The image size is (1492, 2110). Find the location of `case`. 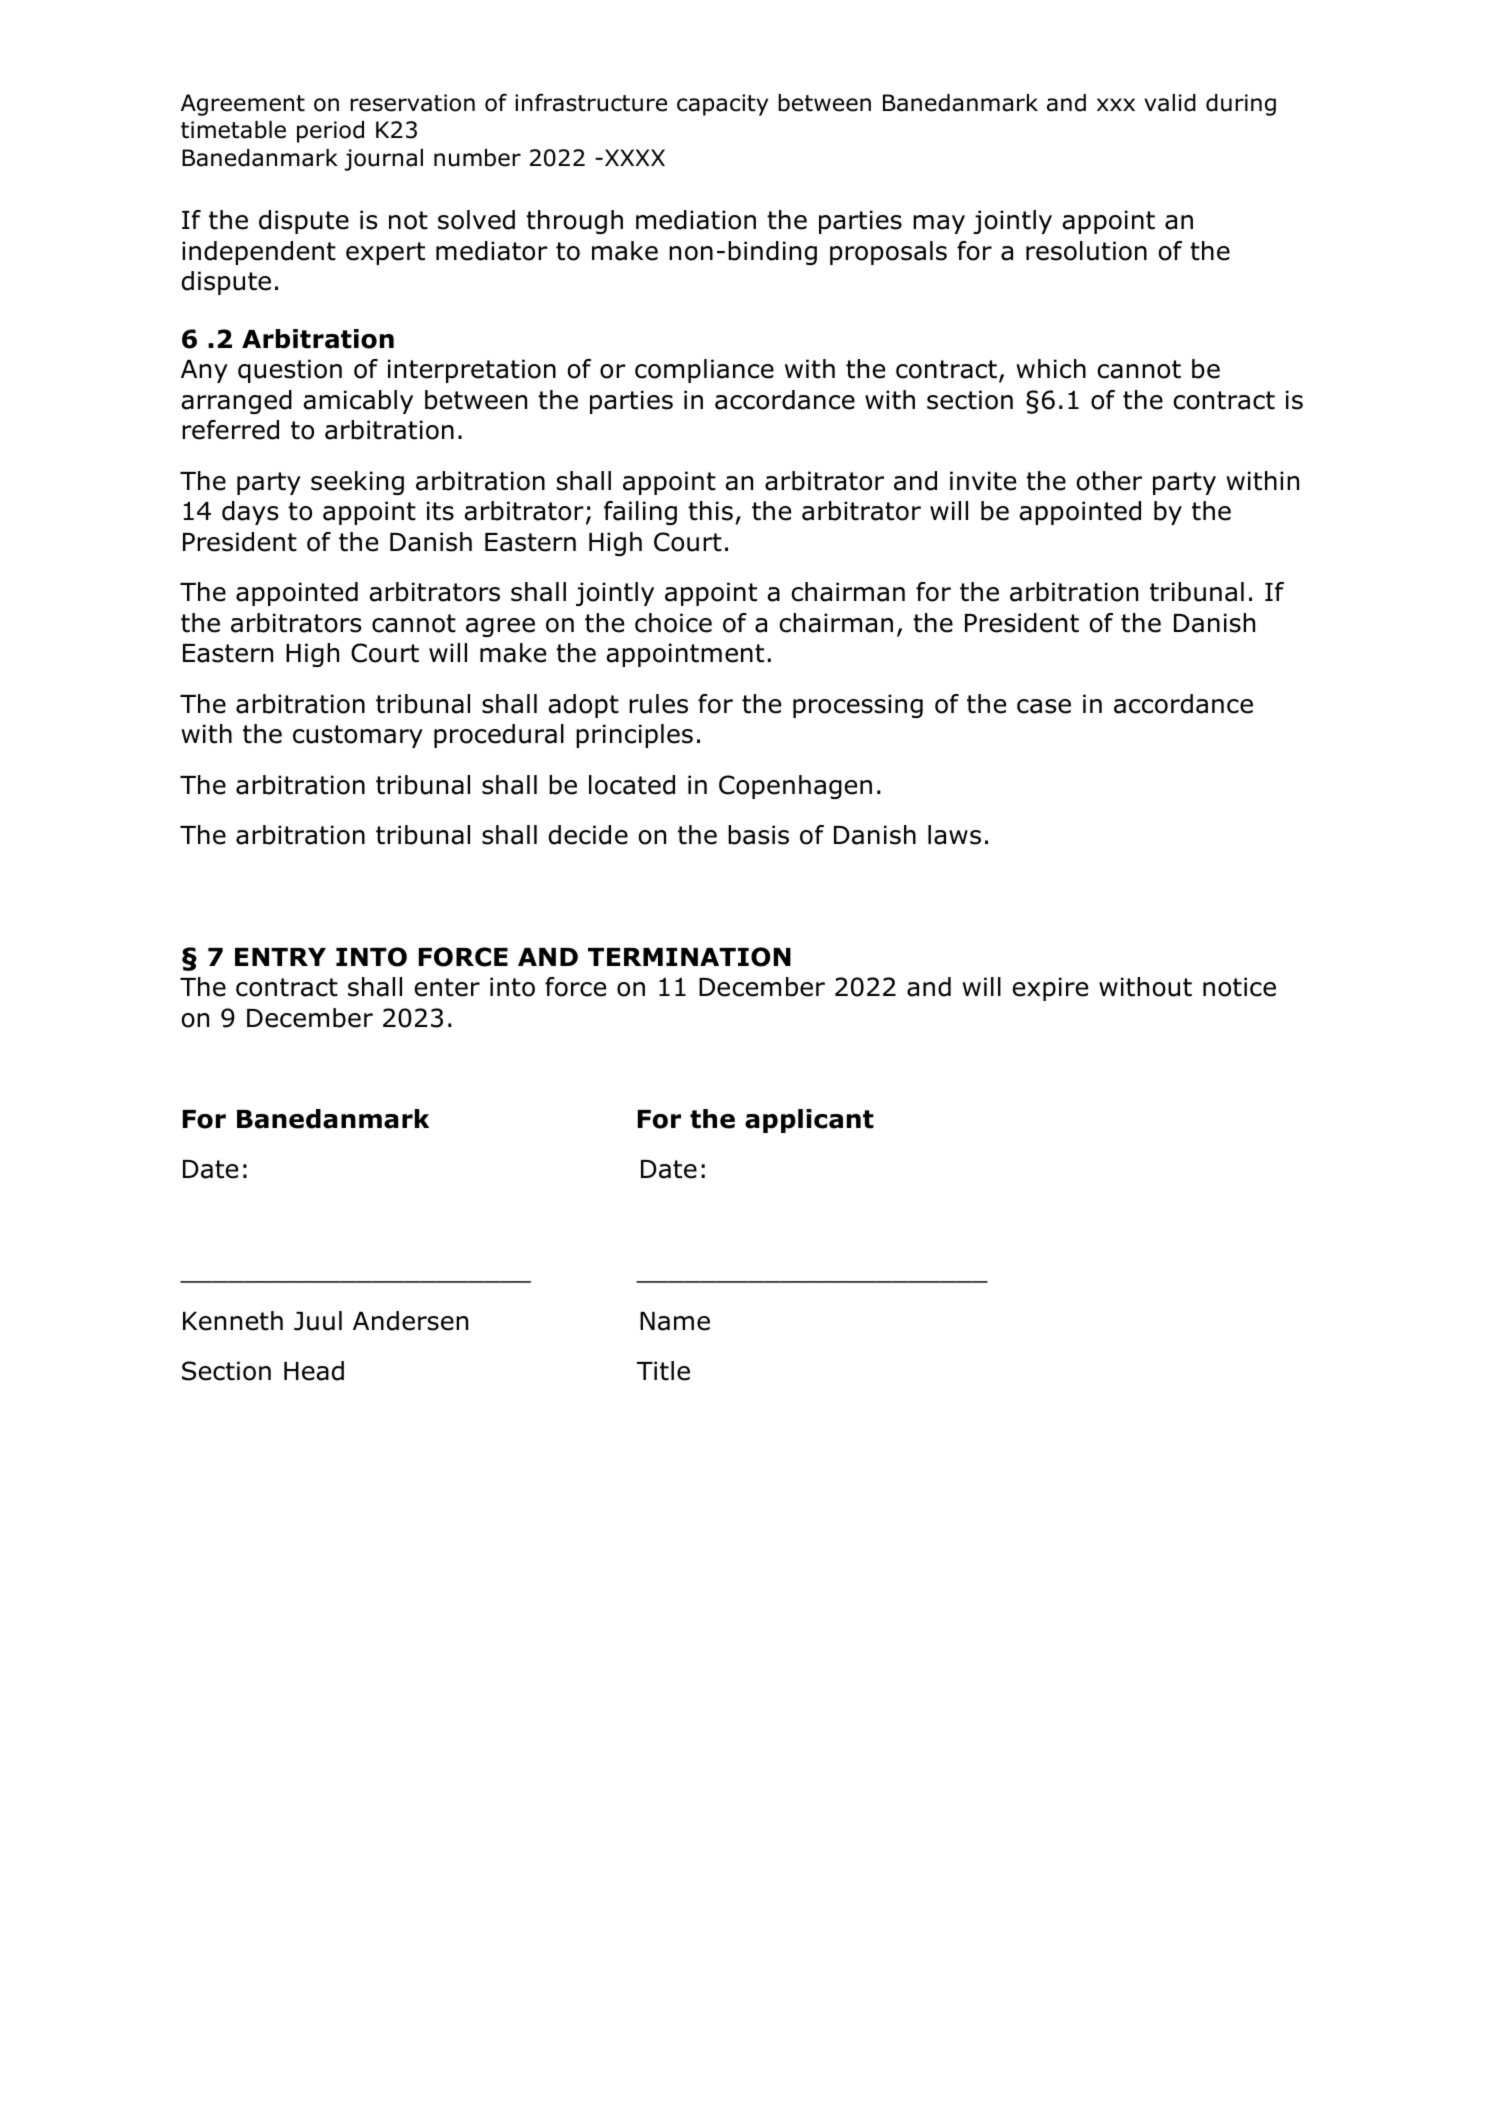

case is located at coordinates (1044, 706).
